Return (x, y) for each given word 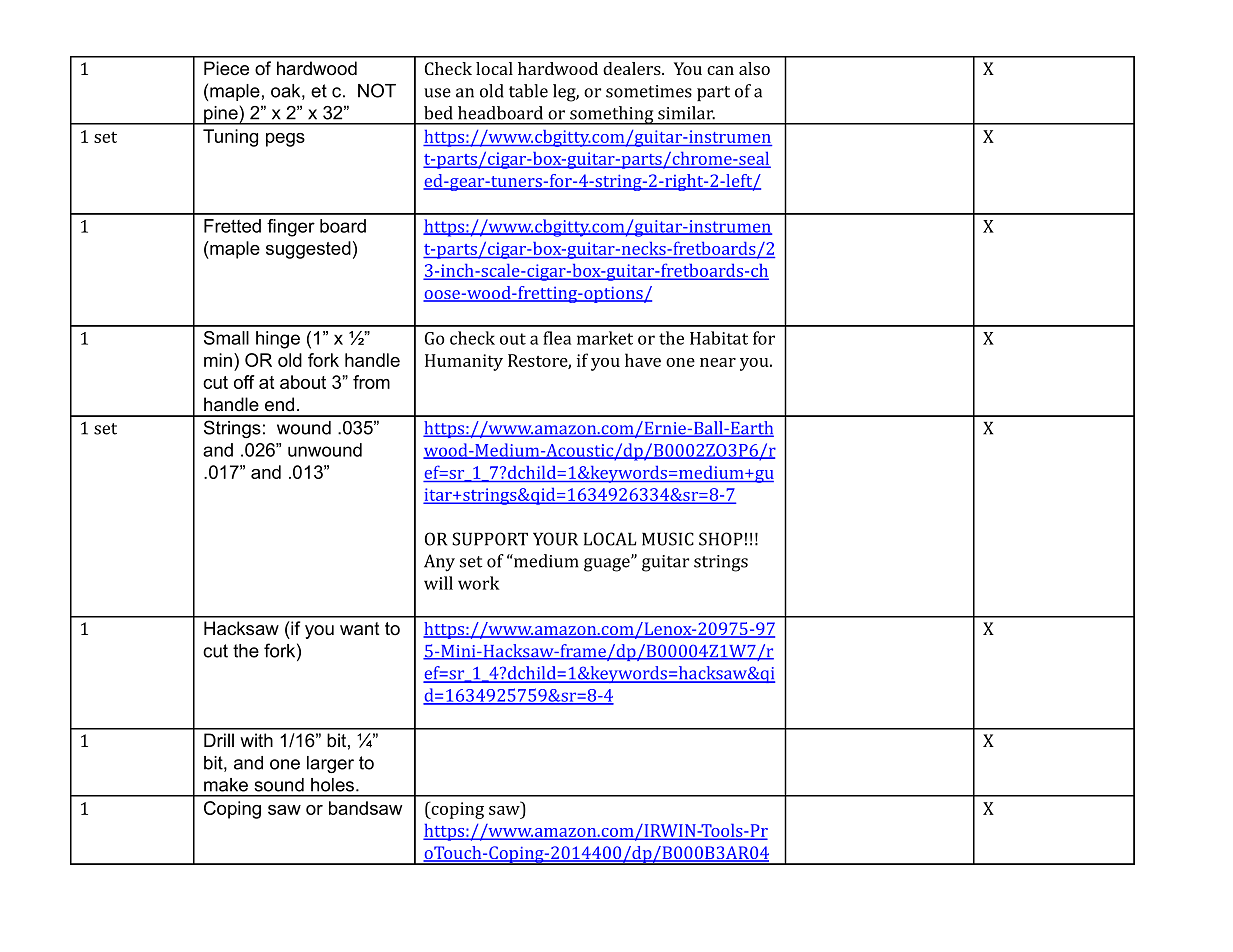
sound (279, 785)
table (528, 91)
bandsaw (365, 808)
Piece (226, 68)
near (718, 362)
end (279, 404)
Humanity (464, 362)
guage (608, 564)
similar (686, 113)
